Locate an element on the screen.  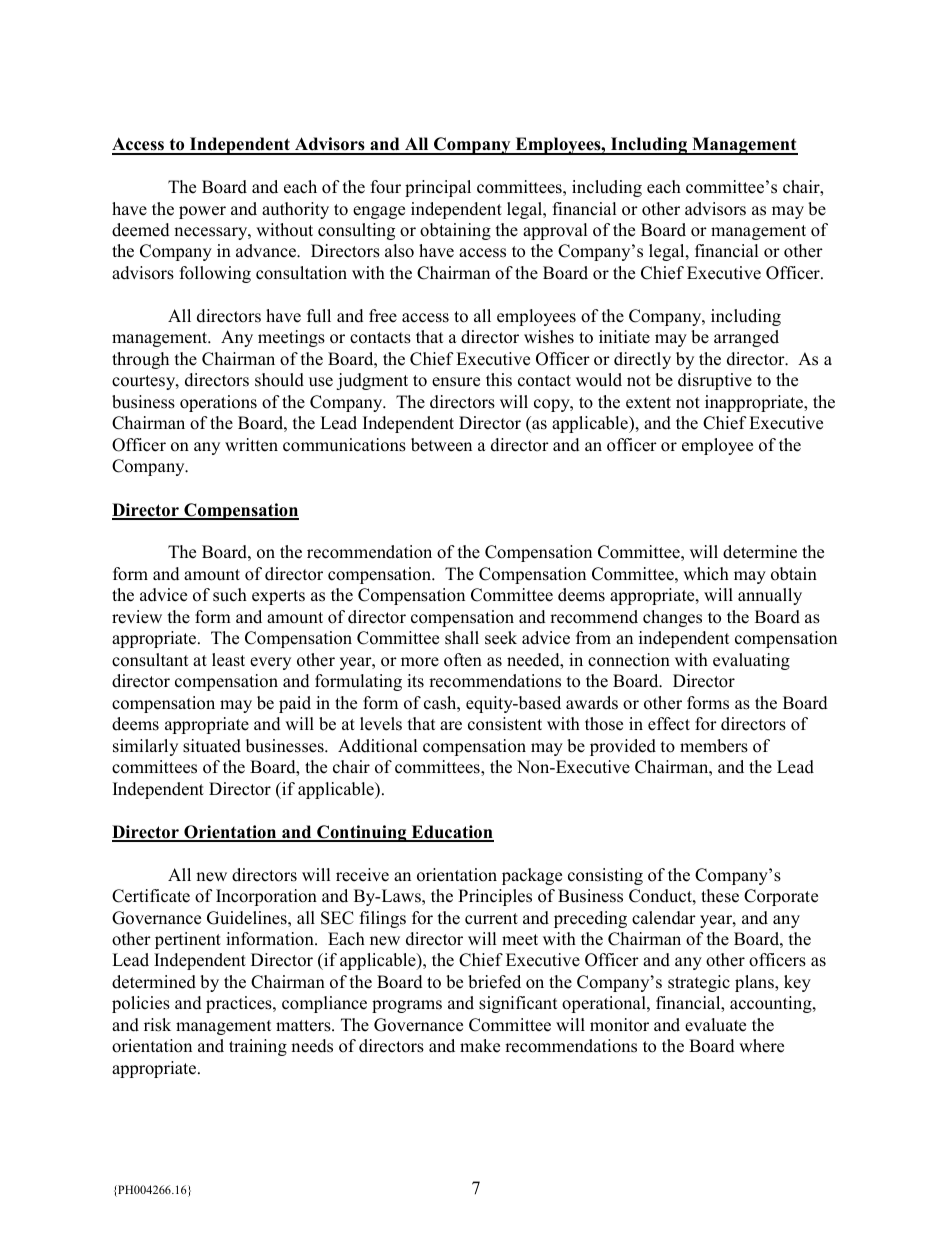
power is located at coordinates (202, 212).
